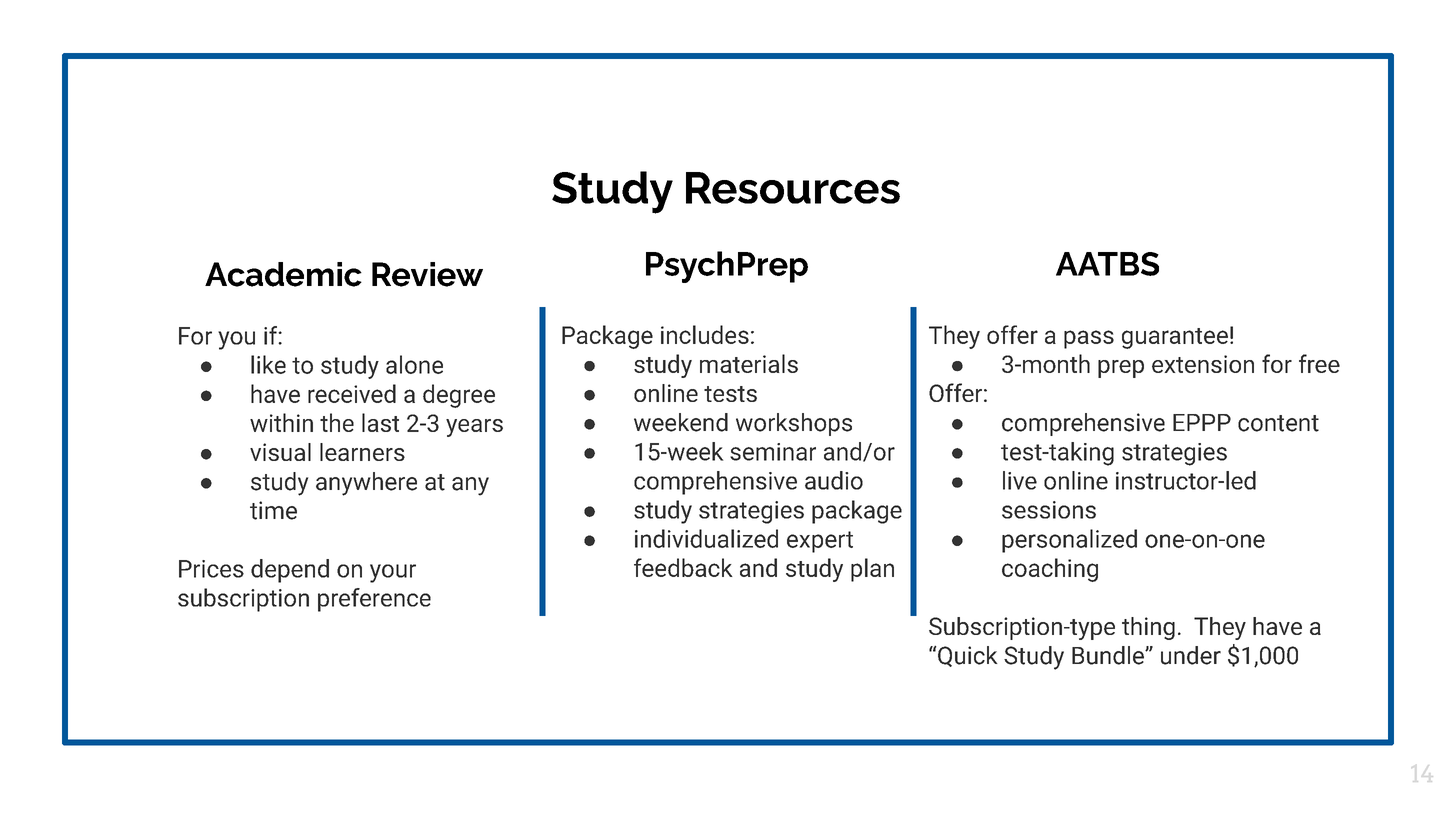 The image size is (1456, 819). I want to click on anywhere, so click(366, 484).
